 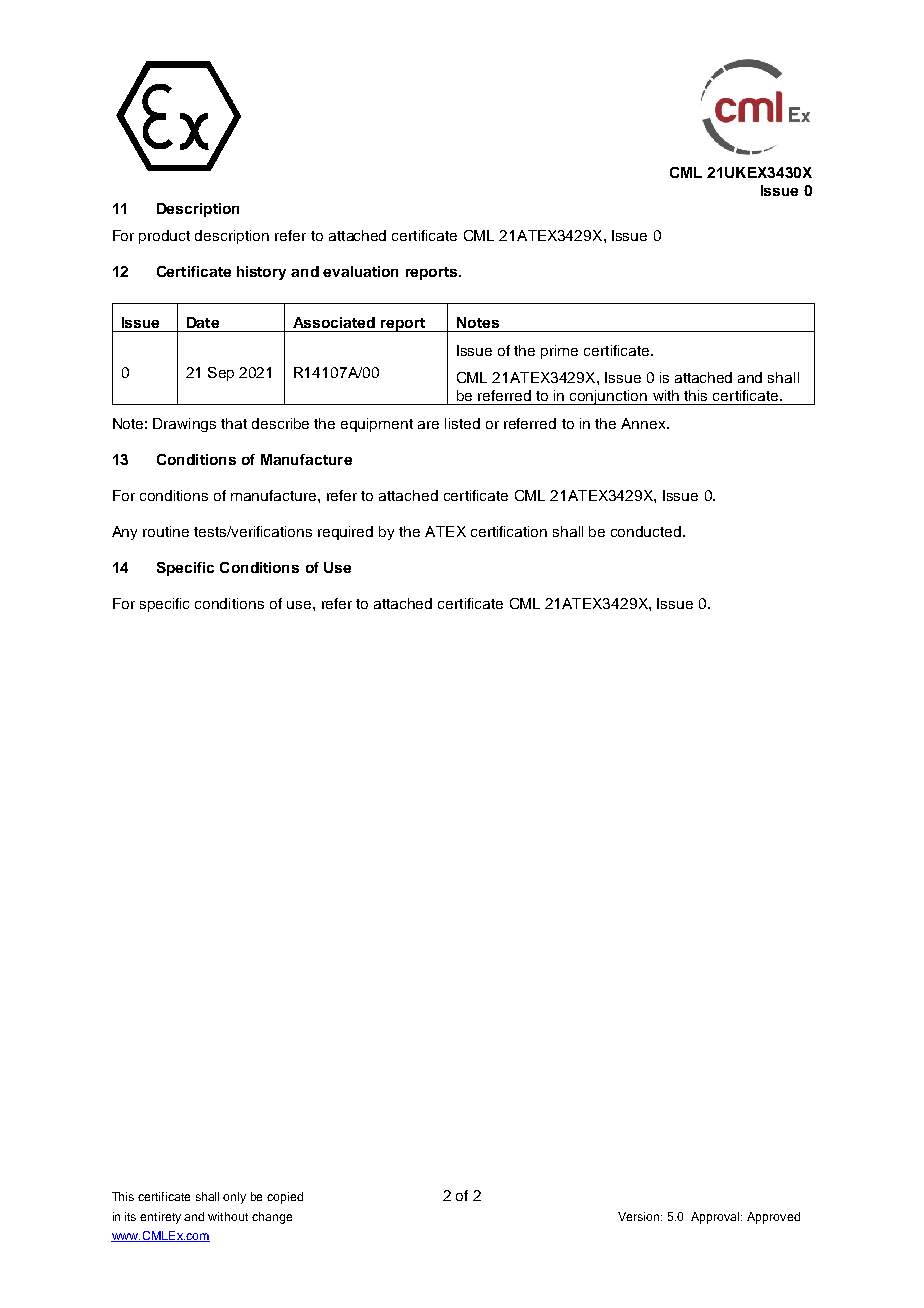 What do you see at coordinates (285, 1198) in the image?
I see `copied` at bounding box center [285, 1198].
